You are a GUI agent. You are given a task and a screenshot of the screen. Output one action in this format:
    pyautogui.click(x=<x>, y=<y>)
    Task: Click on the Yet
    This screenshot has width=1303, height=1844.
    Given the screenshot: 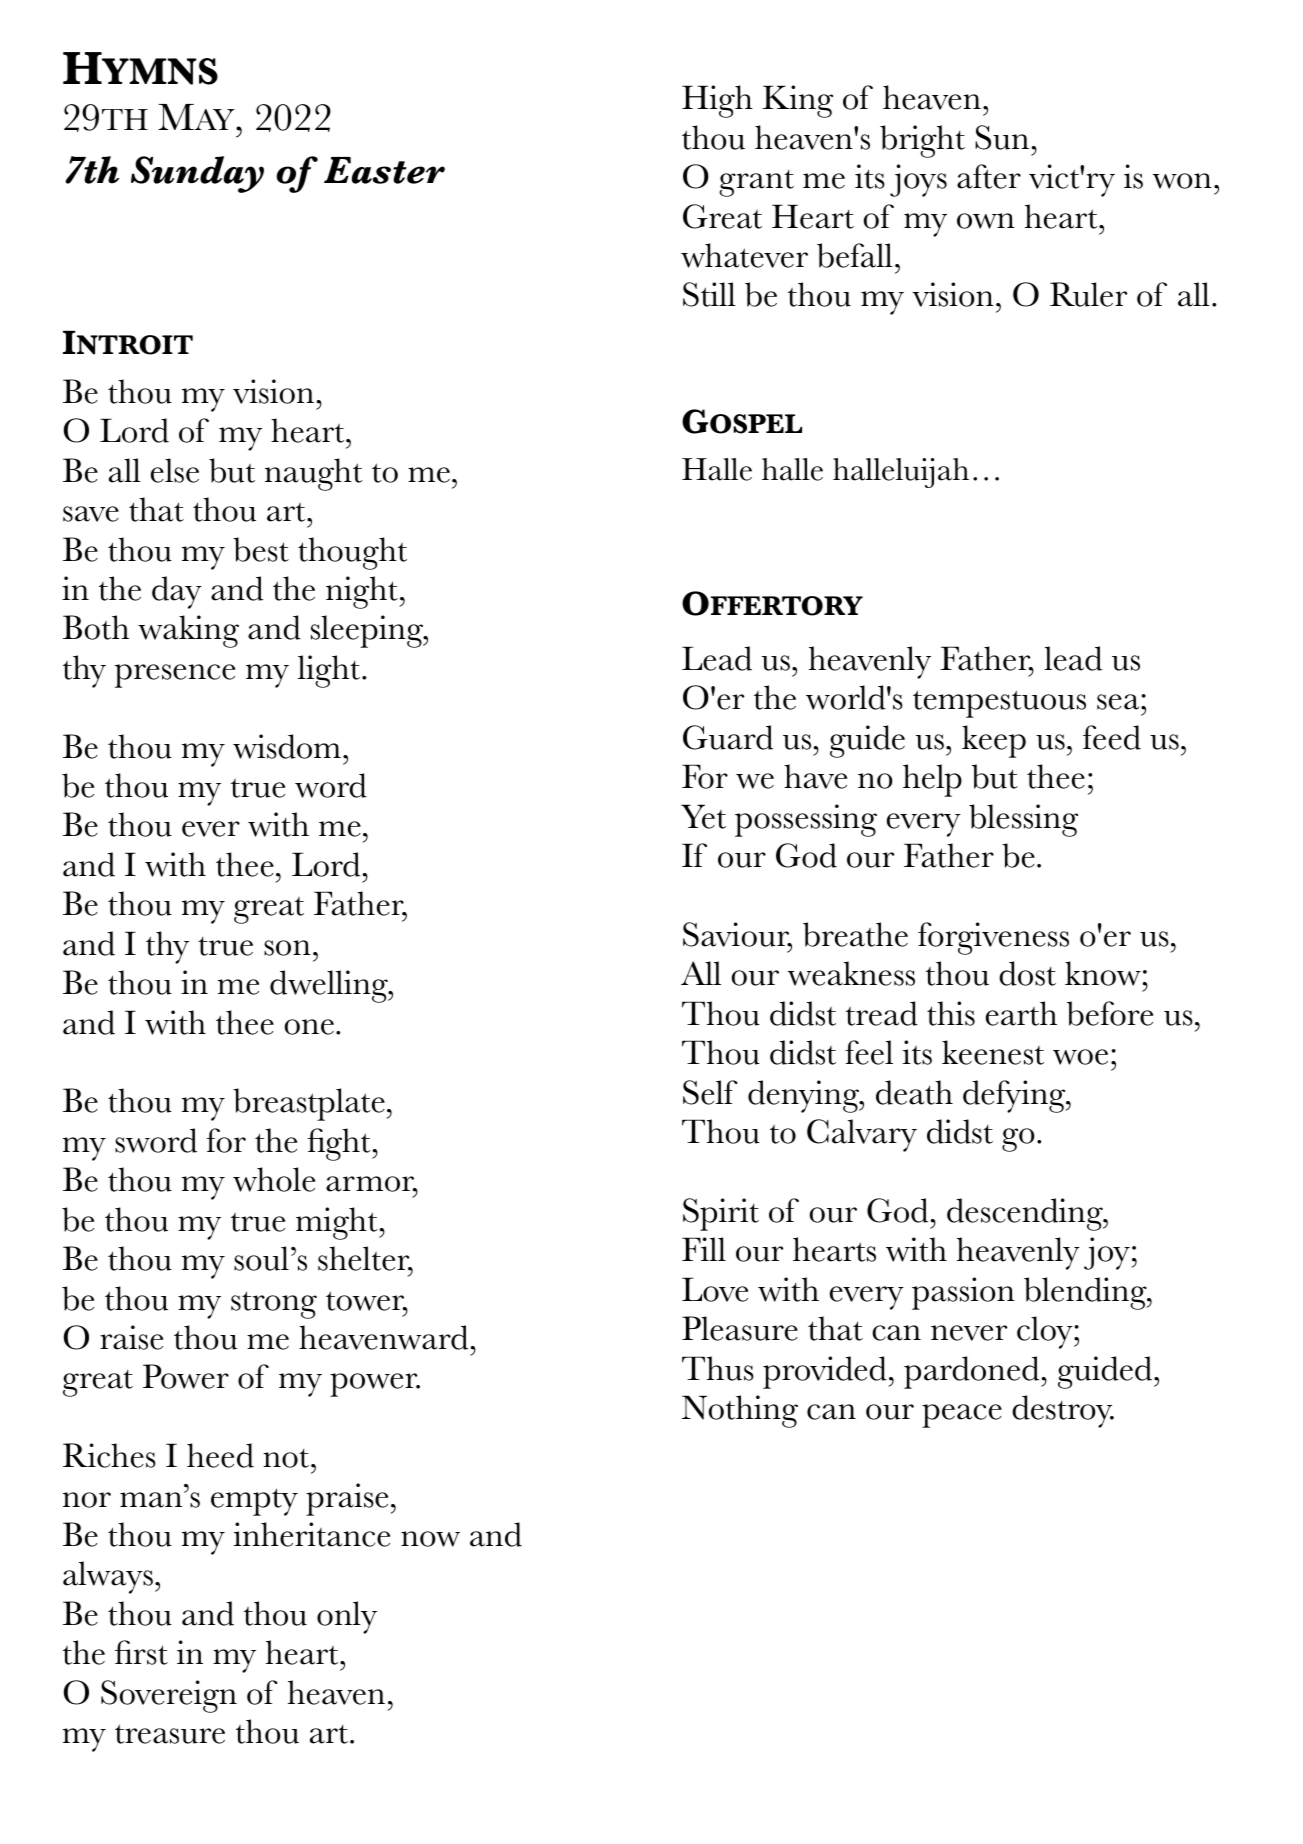 What is the action you would take?
    pyautogui.click(x=703, y=816)
